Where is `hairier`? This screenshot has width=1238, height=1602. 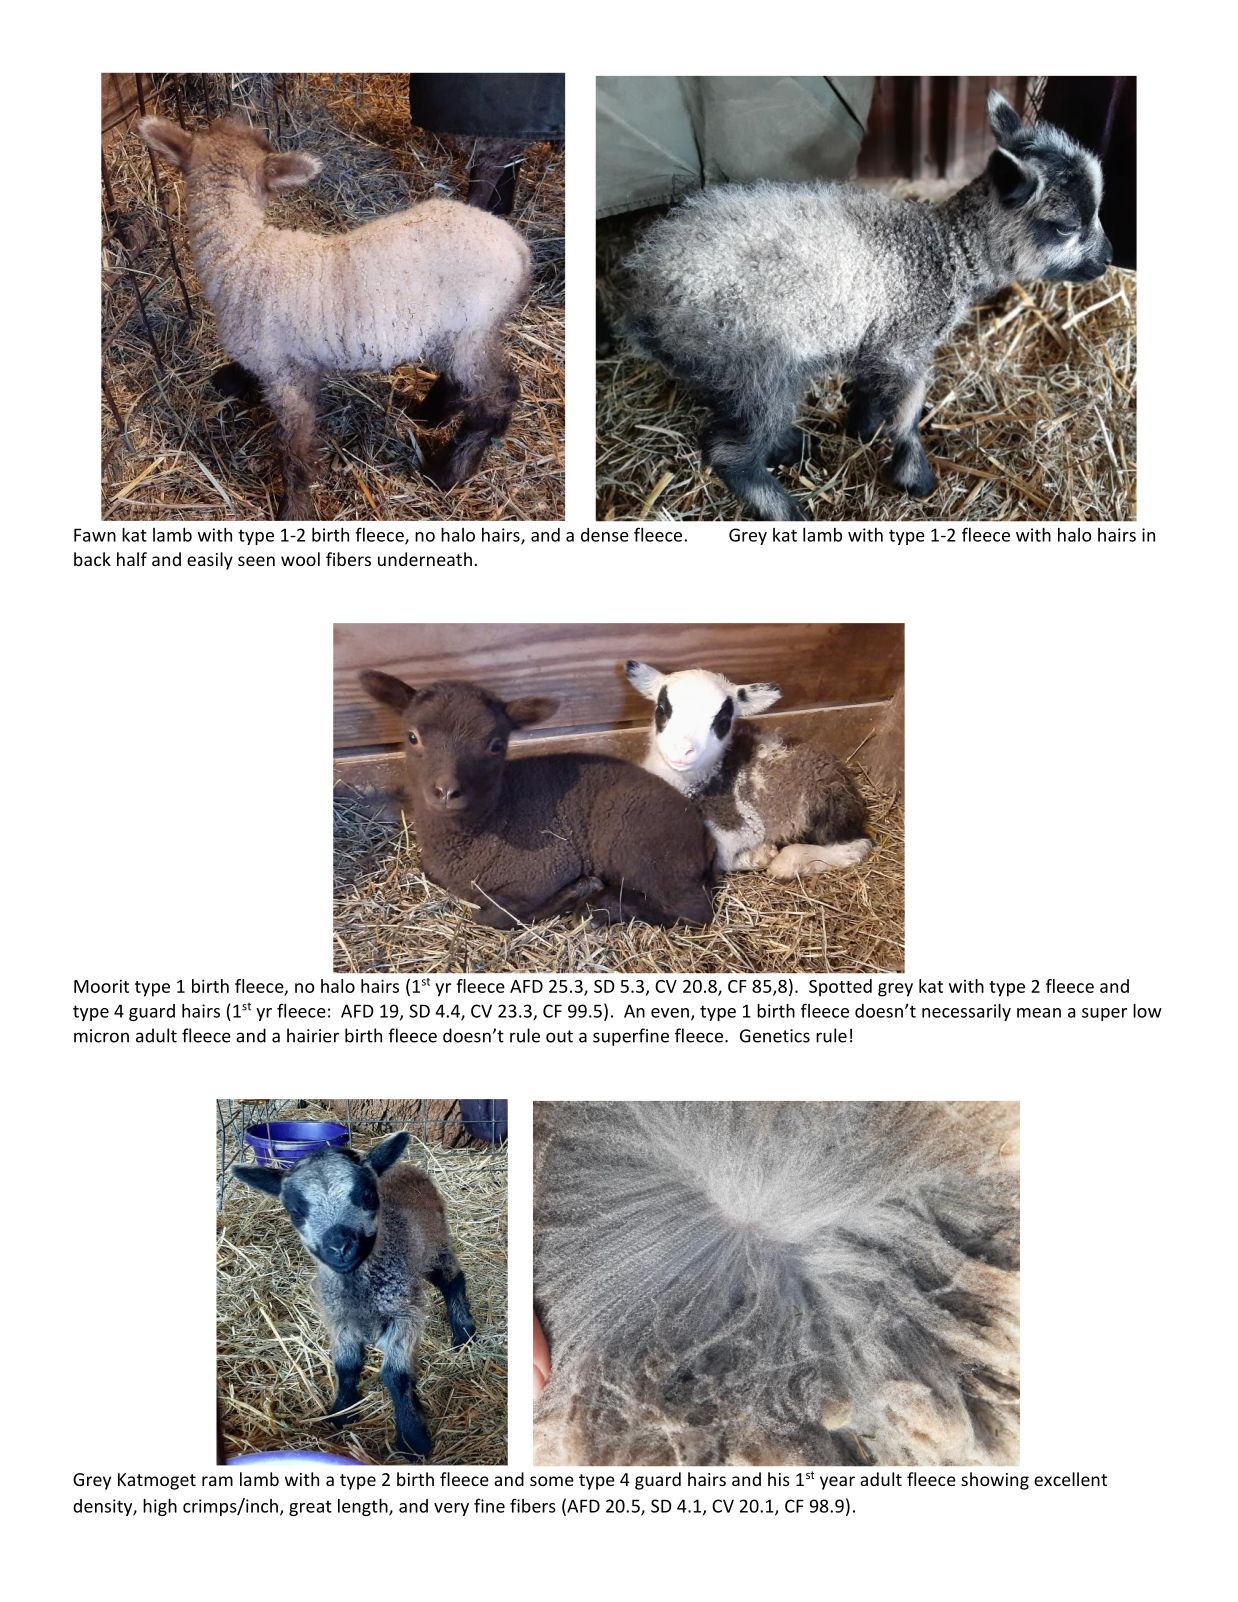 hairier is located at coordinates (313, 1035).
